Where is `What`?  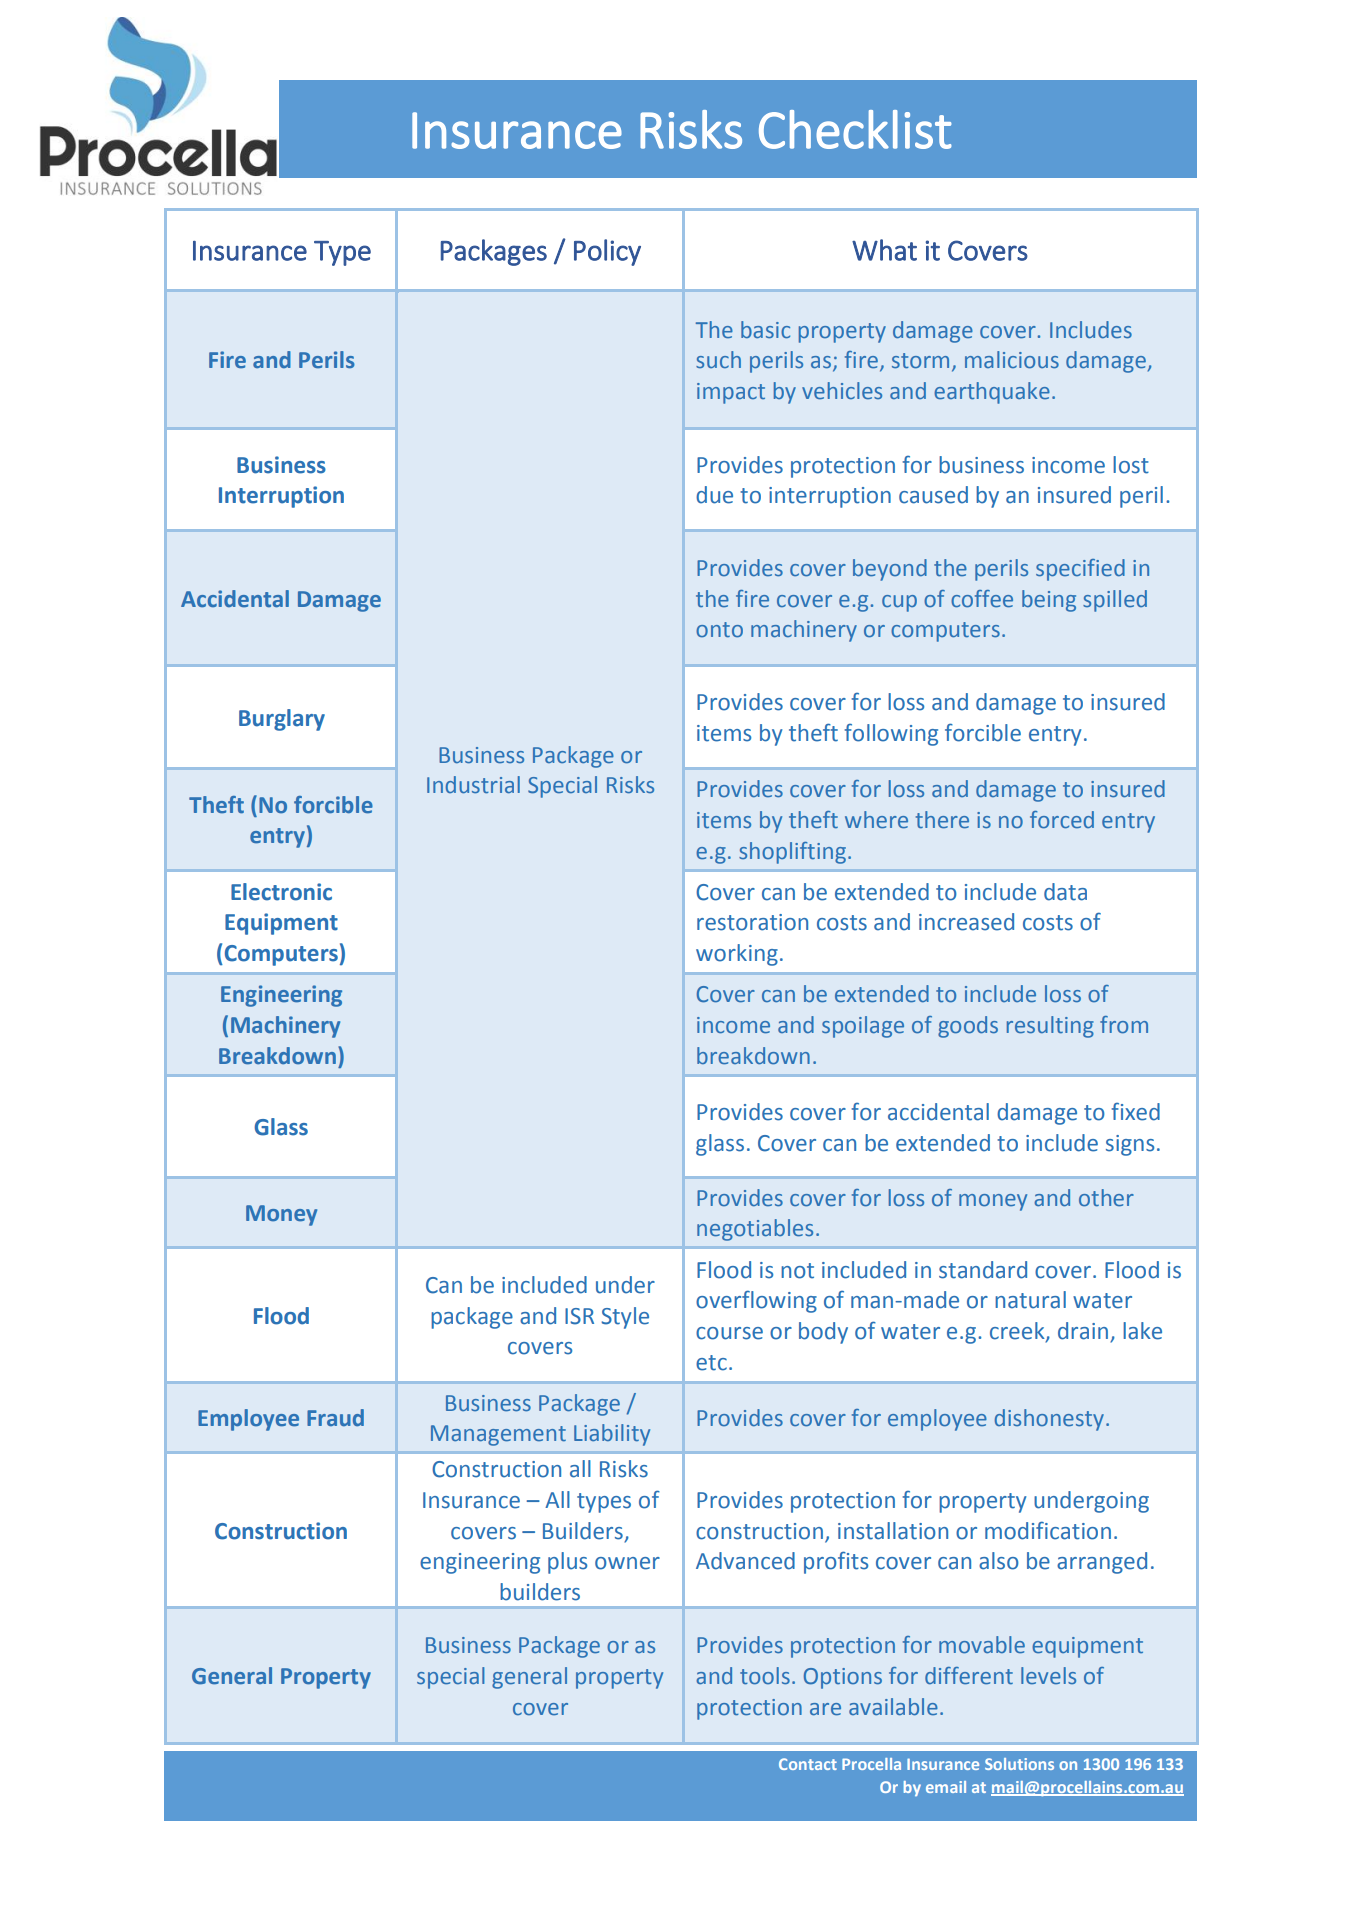 What is located at coordinates (884, 250).
